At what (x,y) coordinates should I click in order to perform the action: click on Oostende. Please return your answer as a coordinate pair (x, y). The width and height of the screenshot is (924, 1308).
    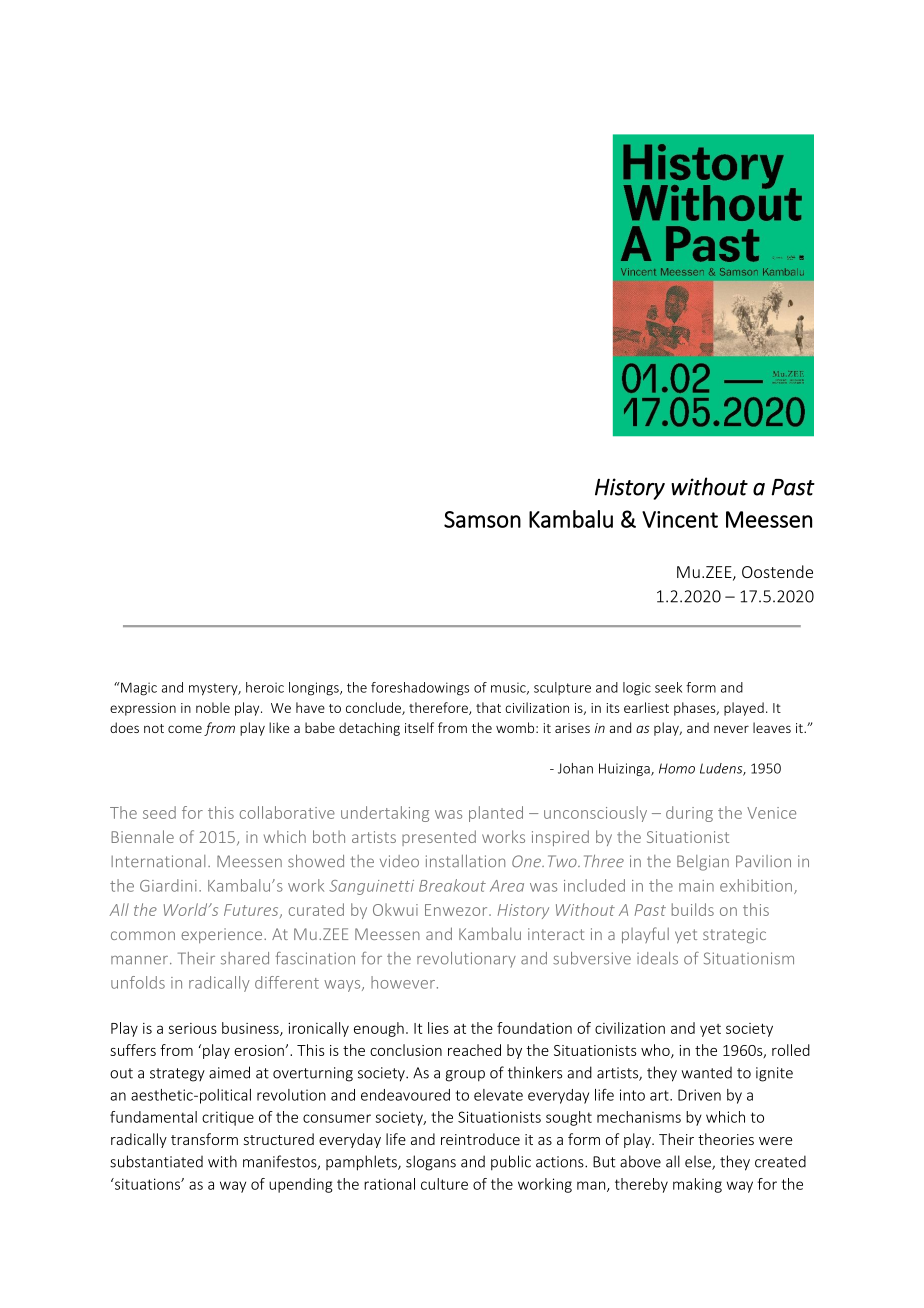
    Looking at the image, I should click on (777, 571).
